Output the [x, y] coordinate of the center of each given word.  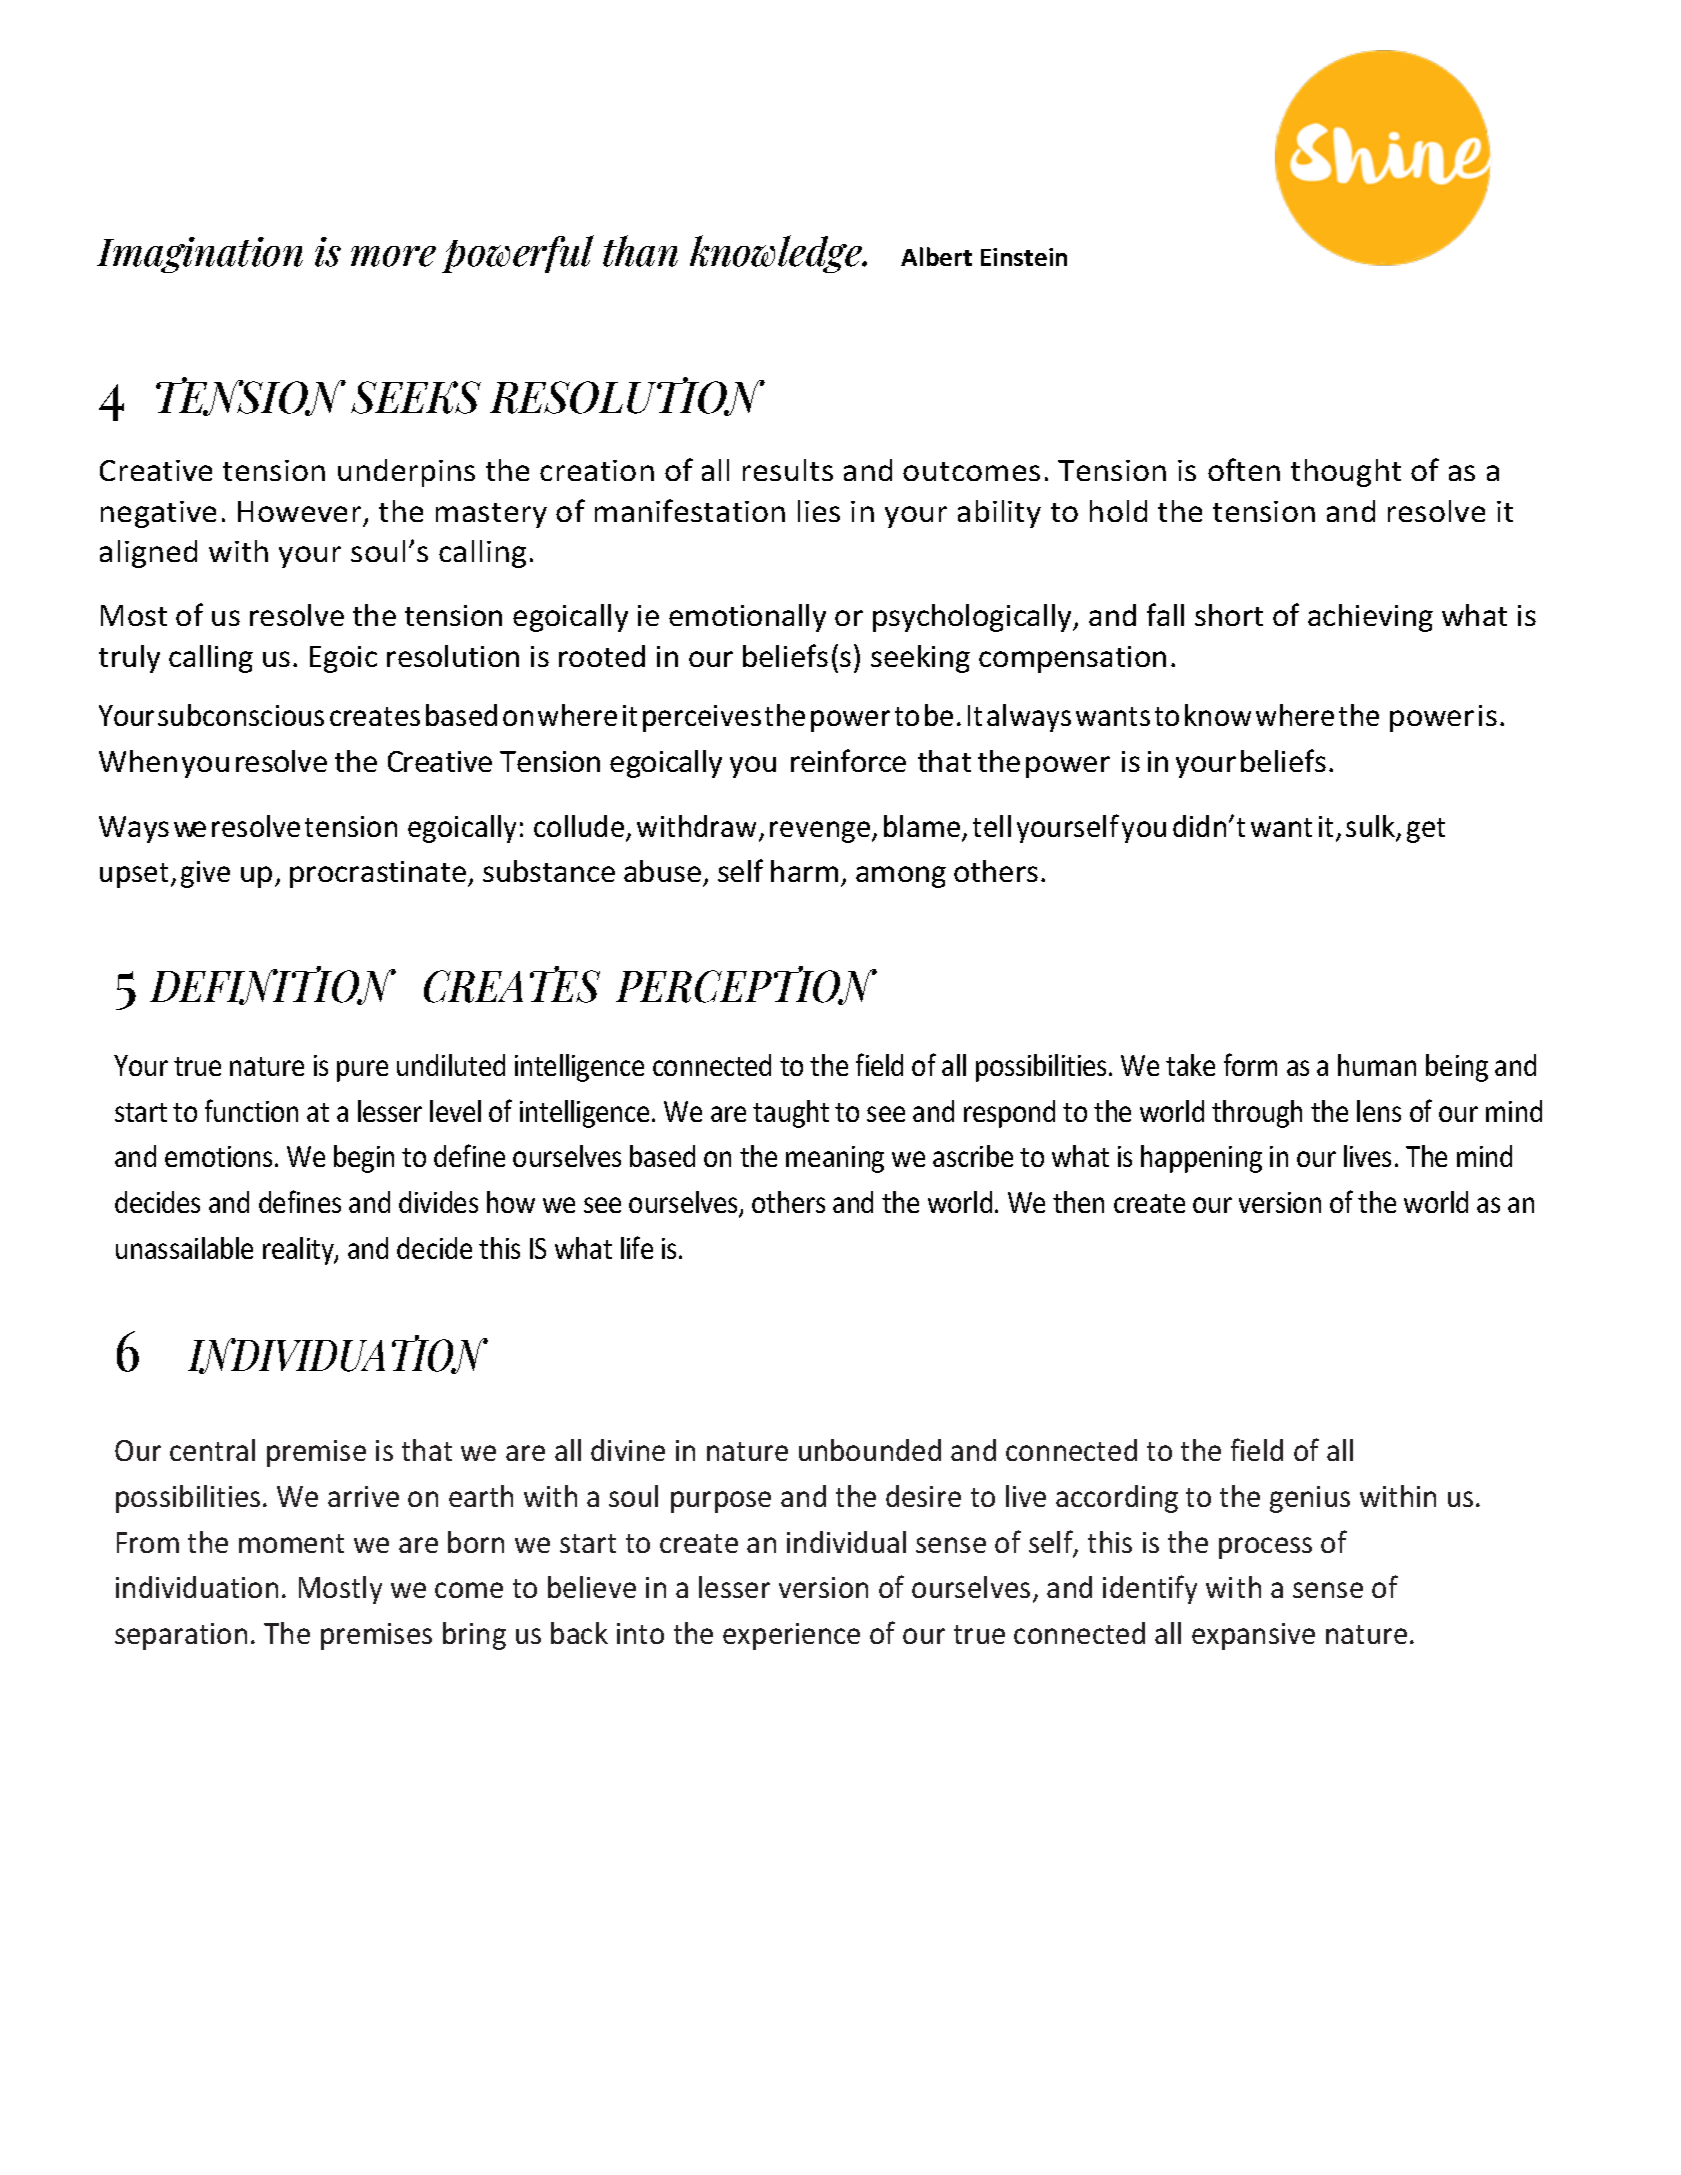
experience [791, 1636]
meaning [835, 1159]
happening [1201, 1159]
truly [129, 659]
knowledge [777, 254]
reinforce [848, 760]
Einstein [1024, 257]
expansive [1253, 1636]
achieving [1370, 618]
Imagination [200, 255]
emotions [218, 1156]
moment [291, 1543]
